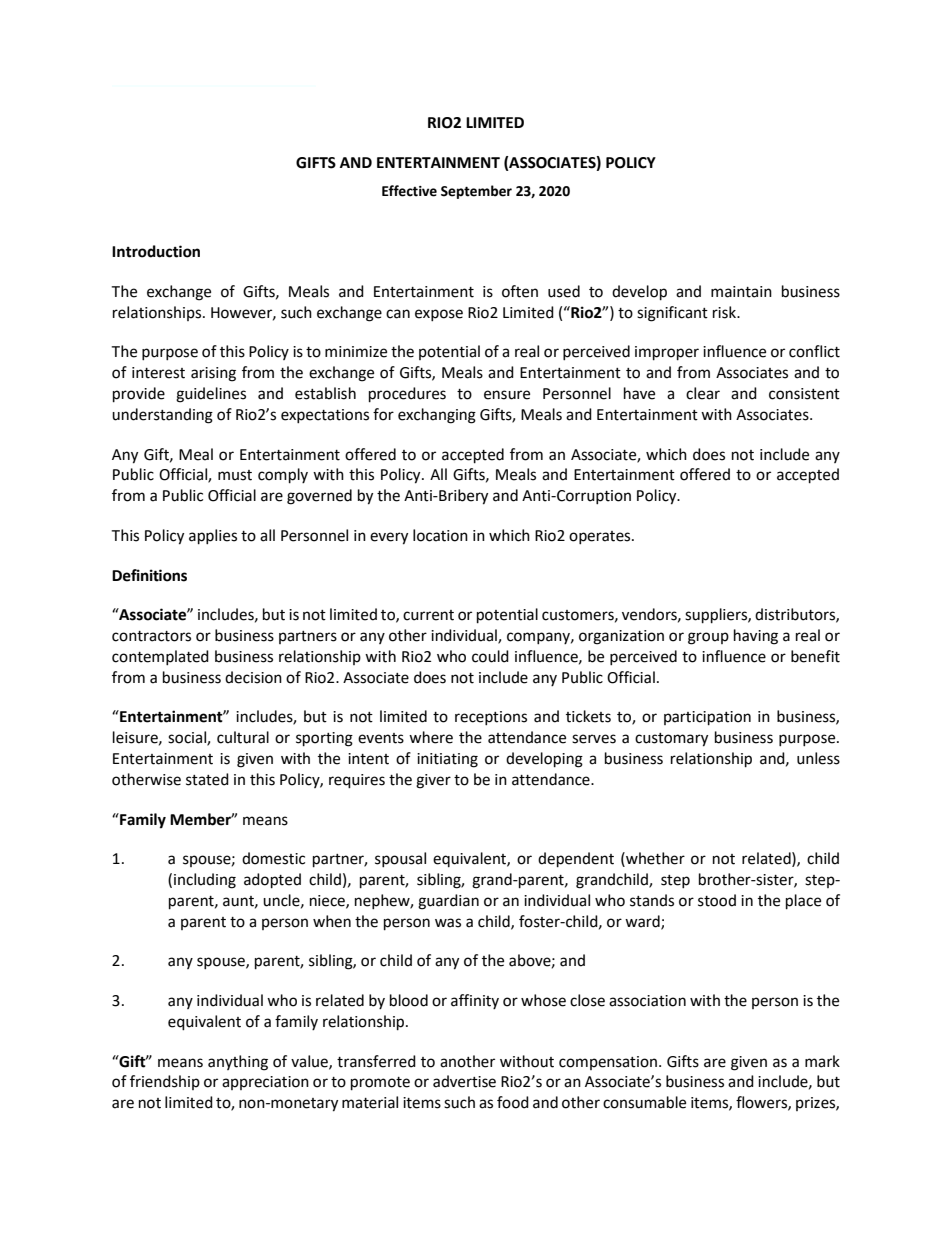 Image resolution: width=952 pixels, height=1233 pixels. I want to click on Introduction, so click(156, 251).
